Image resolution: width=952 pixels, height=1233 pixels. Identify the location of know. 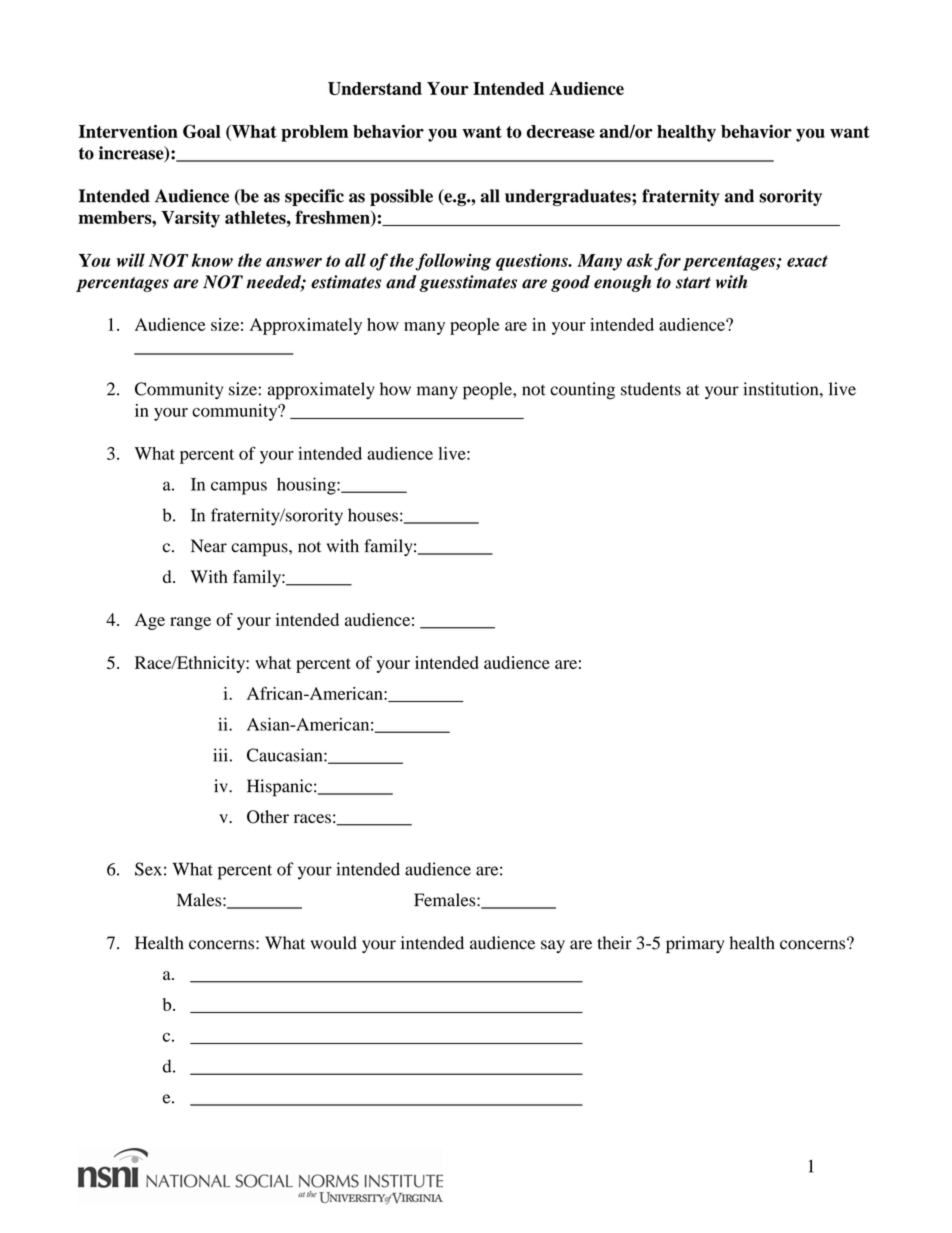
(212, 260).
